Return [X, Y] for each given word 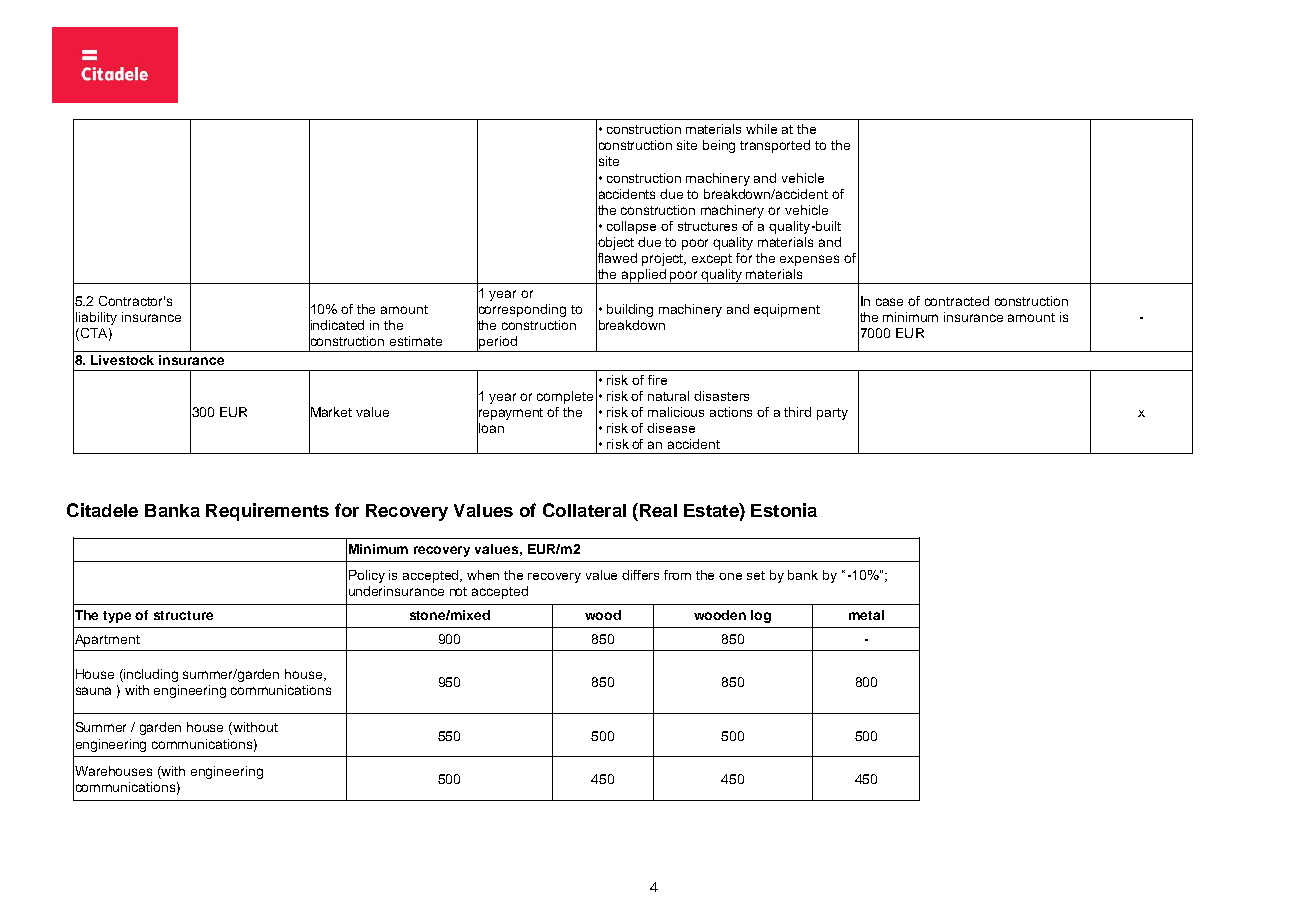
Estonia [784, 510]
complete [565, 397]
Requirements [267, 512]
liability [96, 318]
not [458, 591]
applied [643, 276]
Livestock [122, 360]
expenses [809, 260]
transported [775, 146]
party [832, 414]
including [151, 675]
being [719, 146]
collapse [631, 227]
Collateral [584, 510]
